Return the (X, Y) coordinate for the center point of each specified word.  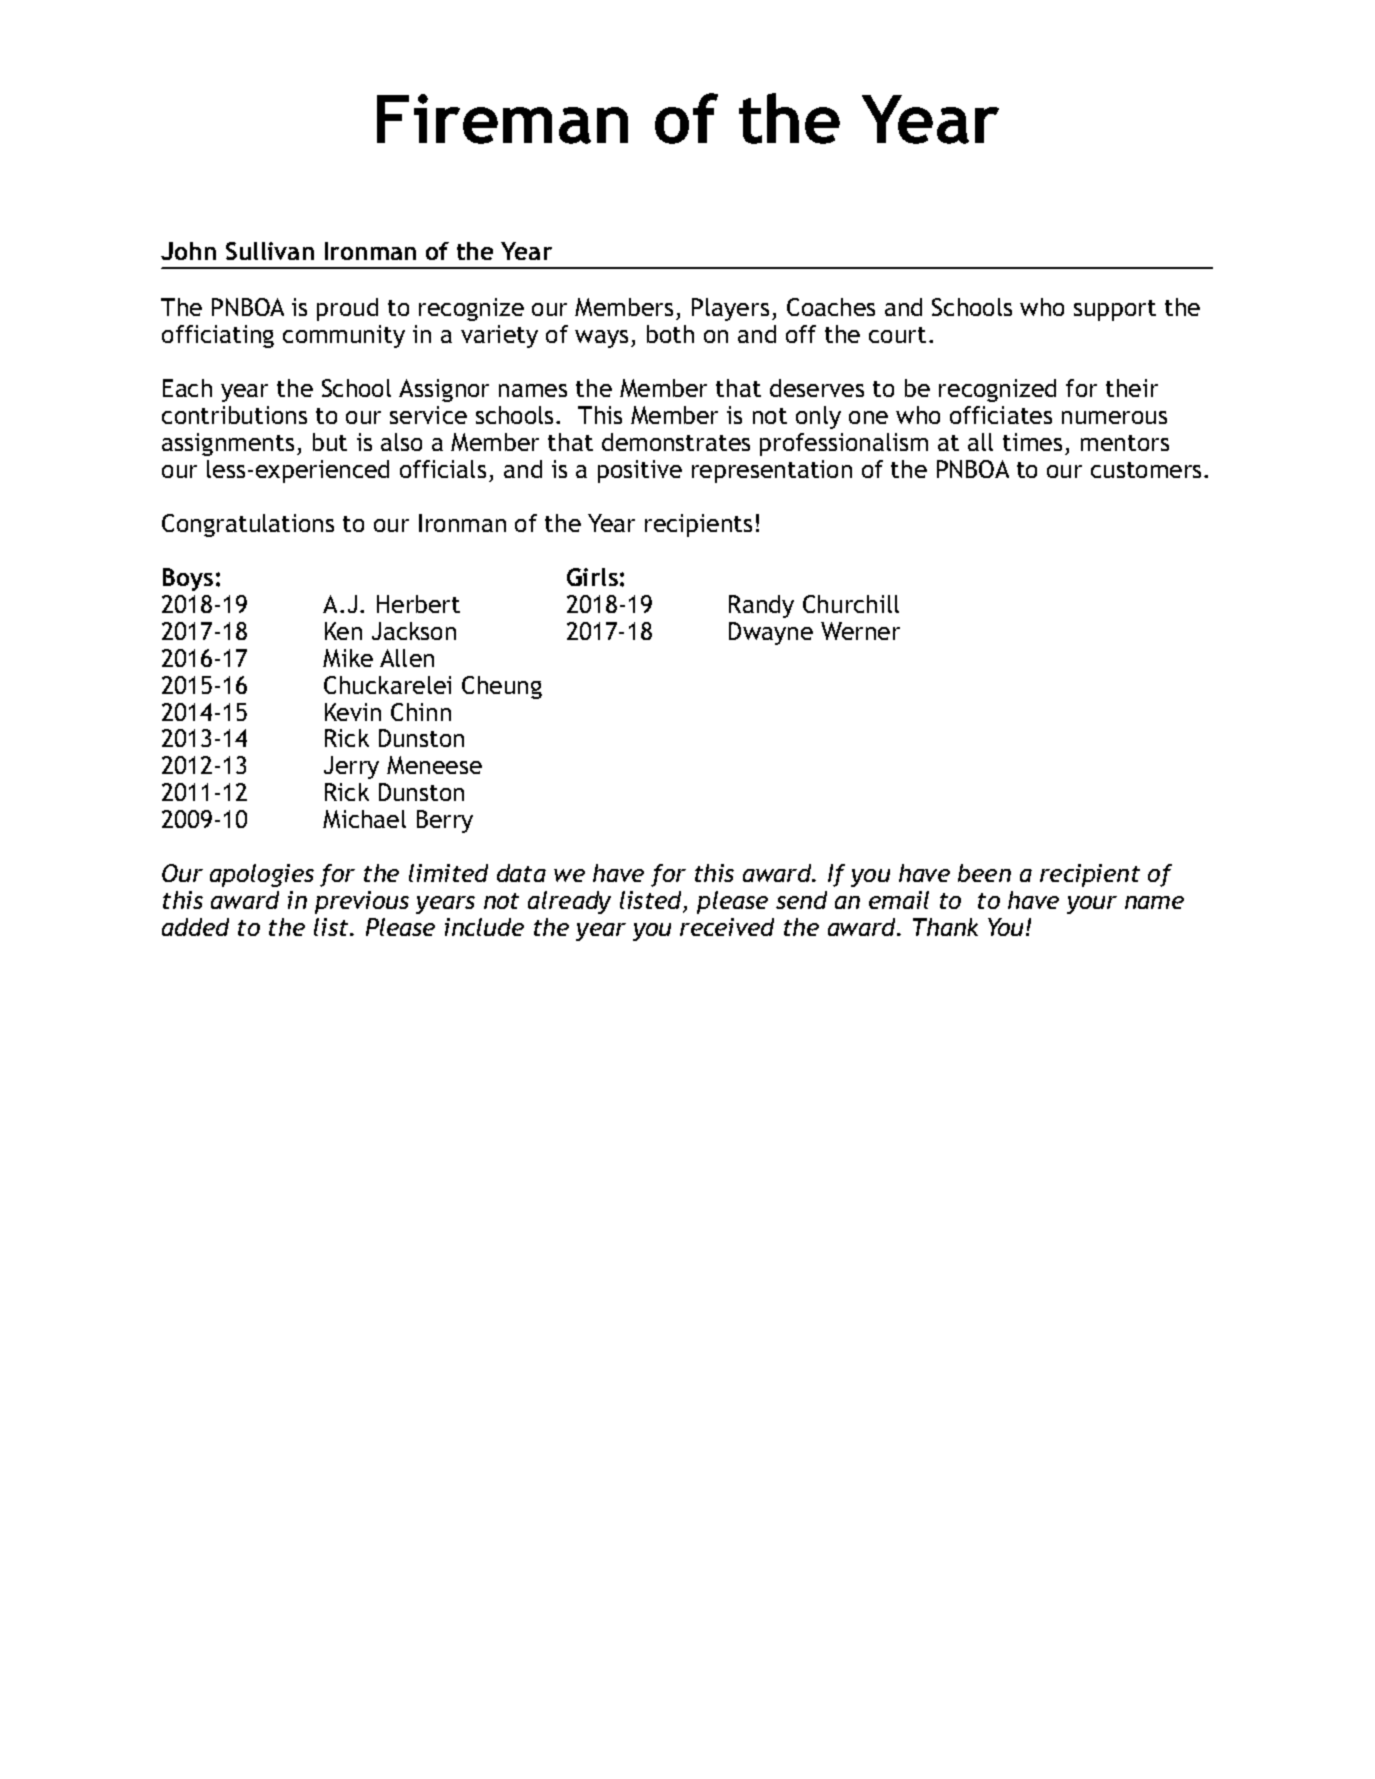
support (1115, 310)
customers (1146, 470)
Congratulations (248, 525)
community (344, 336)
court (897, 335)
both (670, 334)
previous (362, 902)
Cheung (502, 687)
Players (730, 309)
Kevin (353, 712)
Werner (860, 631)
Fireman (502, 119)
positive (640, 471)
